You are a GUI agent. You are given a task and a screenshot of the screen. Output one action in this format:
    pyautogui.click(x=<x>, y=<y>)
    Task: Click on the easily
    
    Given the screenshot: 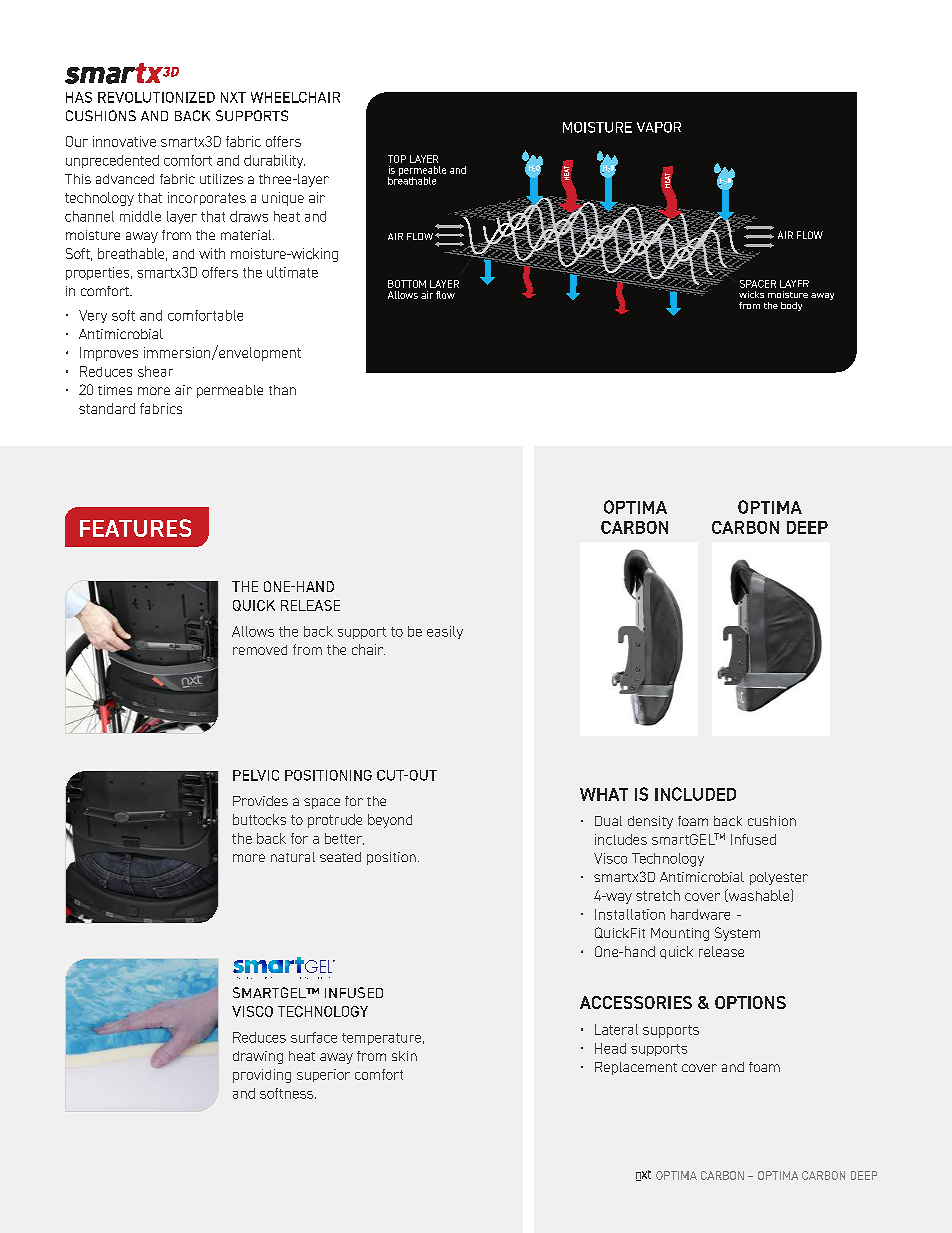 What is the action you would take?
    pyautogui.click(x=445, y=632)
